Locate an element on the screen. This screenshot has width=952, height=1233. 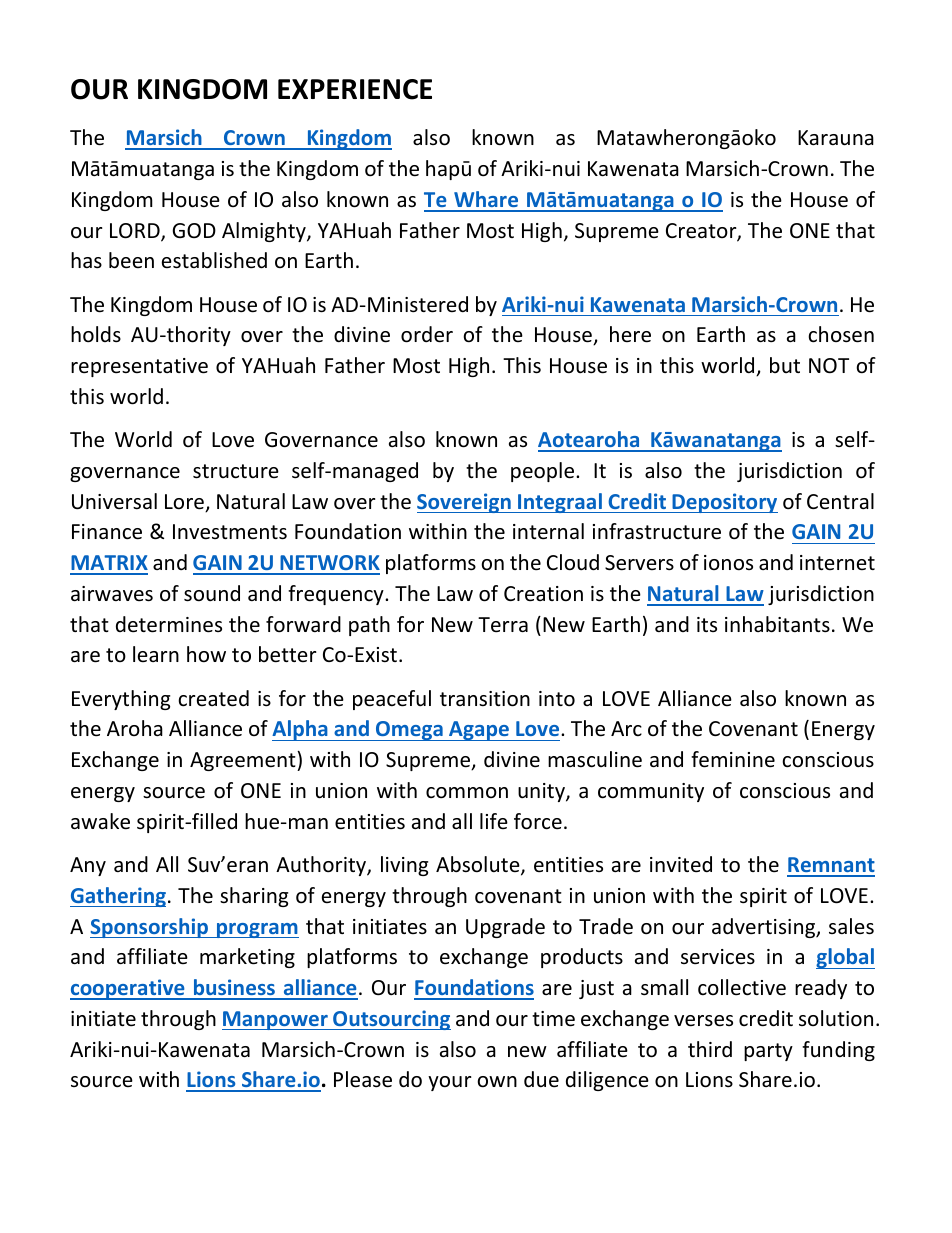
life is located at coordinates (494, 821).
